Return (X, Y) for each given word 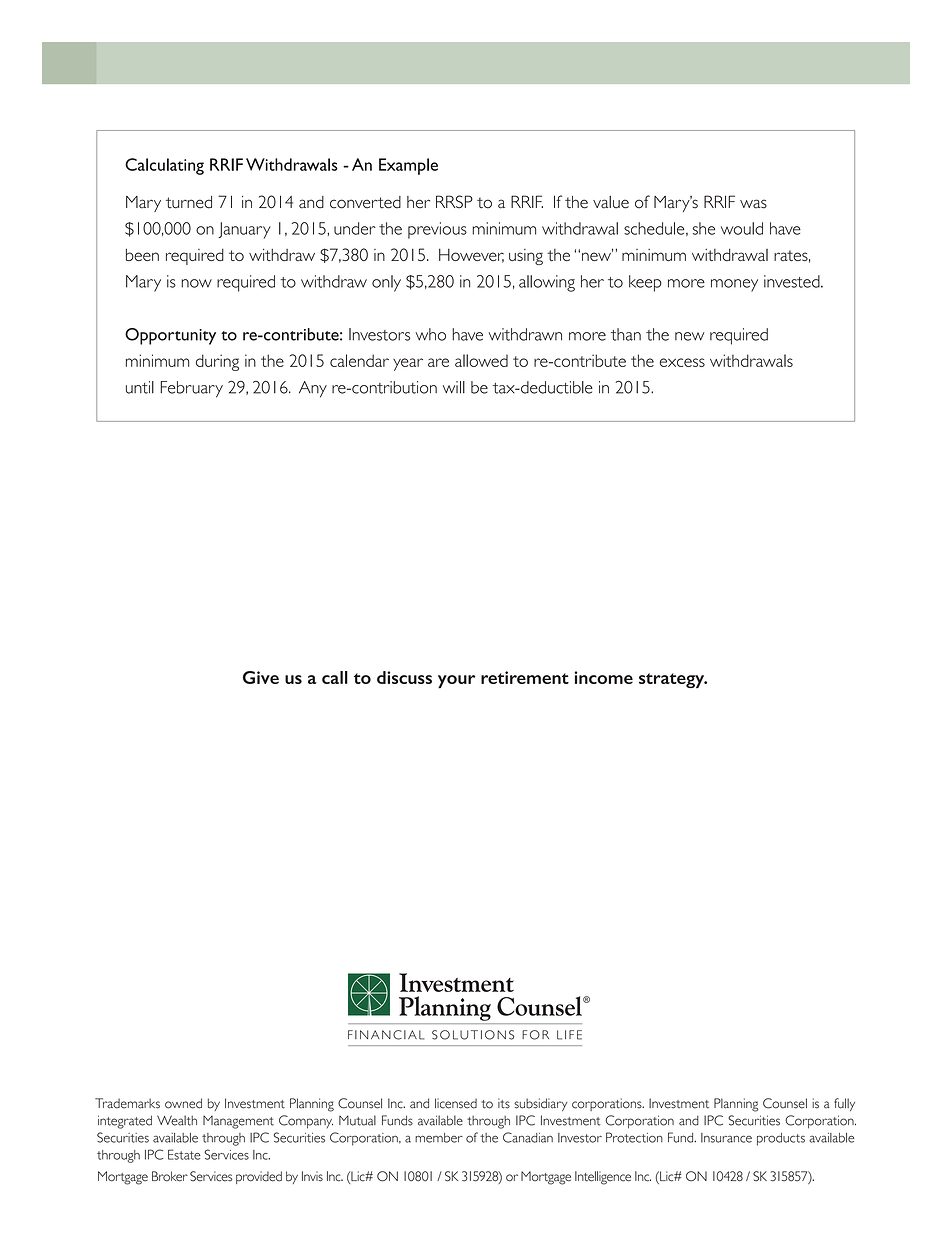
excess (682, 362)
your (456, 681)
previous (437, 230)
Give (261, 677)
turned (189, 202)
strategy (673, 680)
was (753, 204)
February (191, 389)
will (454, 387)
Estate (184, 1154)
